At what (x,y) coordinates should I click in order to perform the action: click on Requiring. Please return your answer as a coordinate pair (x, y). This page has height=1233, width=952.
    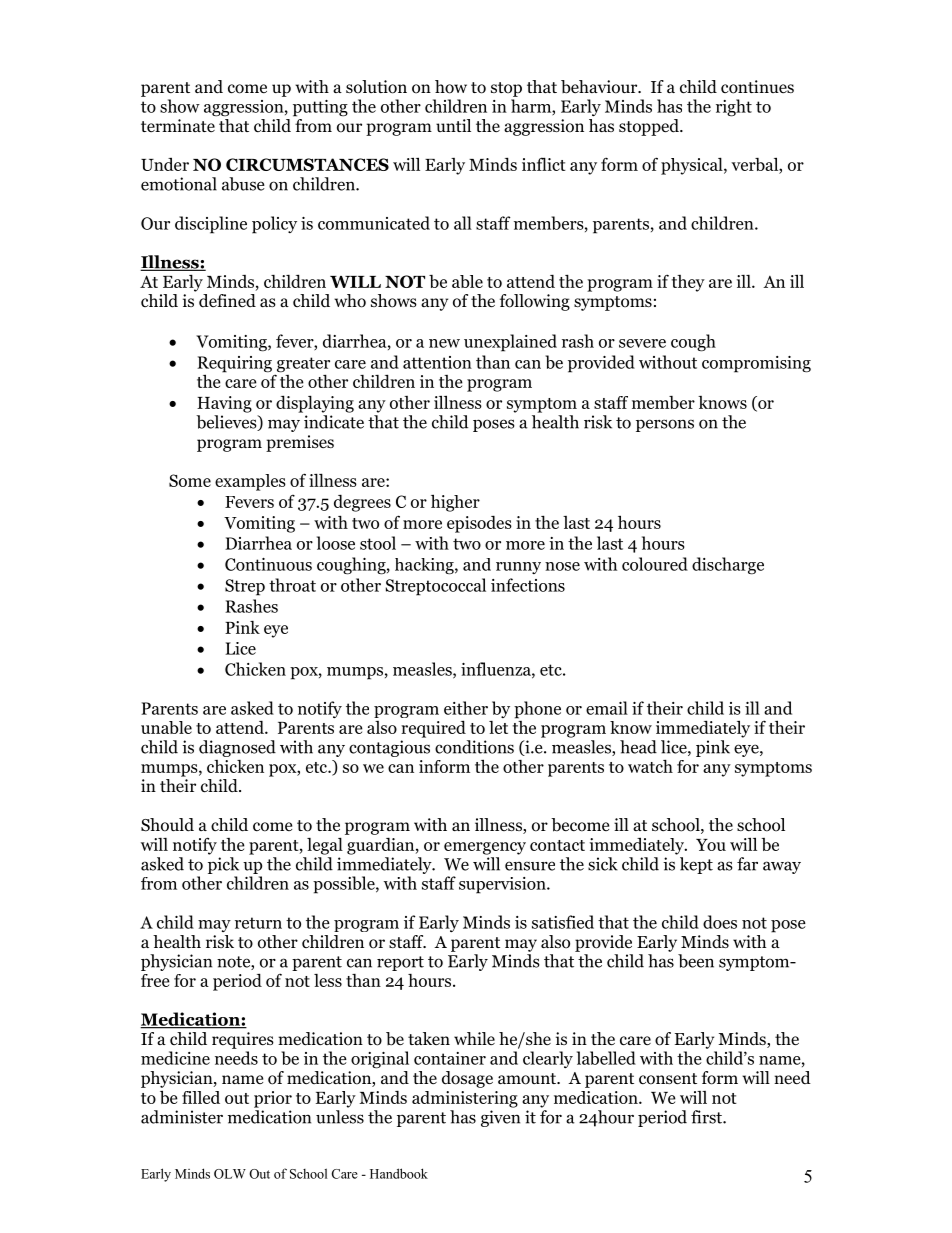
    Looking at the image, I should click on (234, 365).
